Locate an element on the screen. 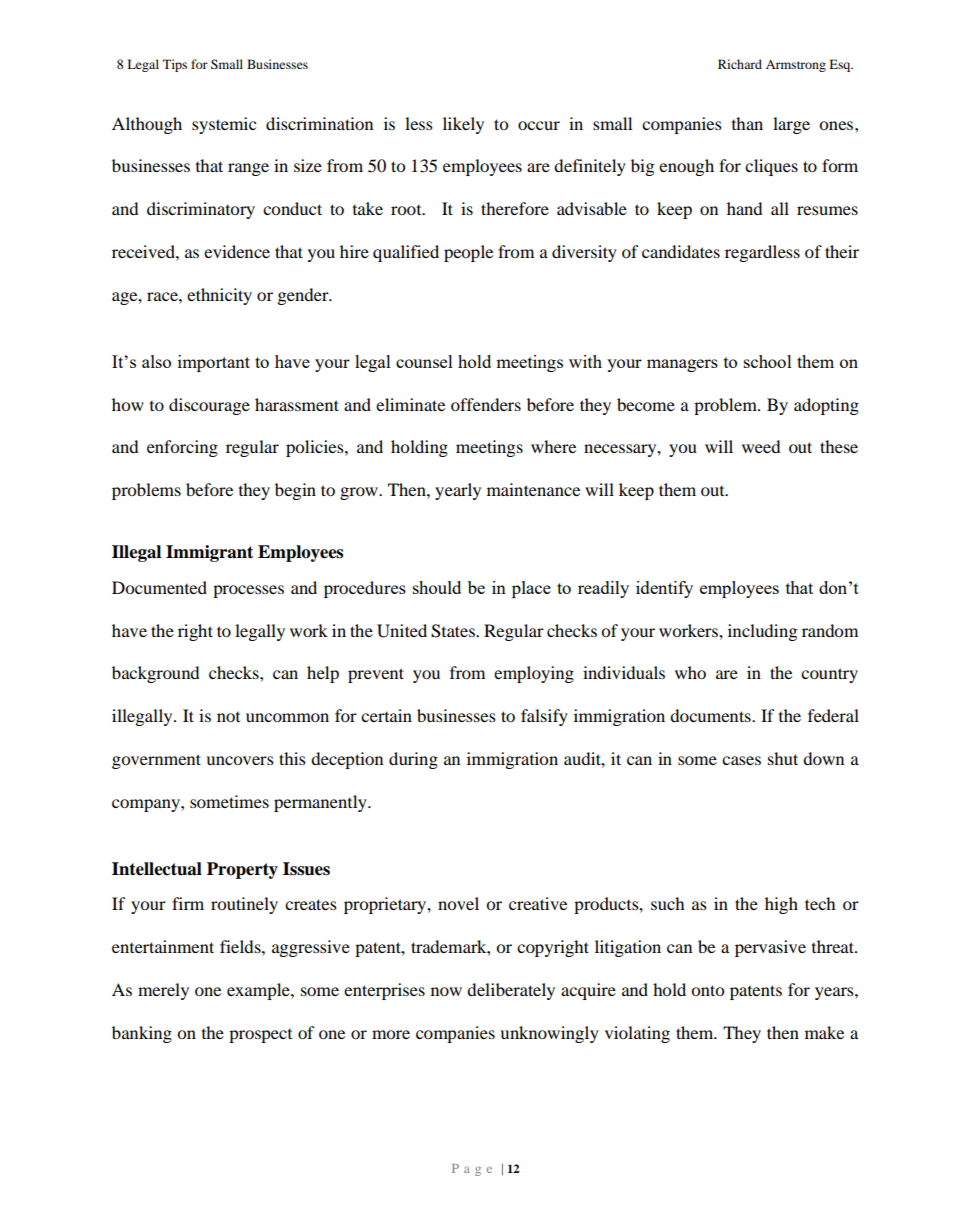  deliberately is located at coordinates (511, 991).
